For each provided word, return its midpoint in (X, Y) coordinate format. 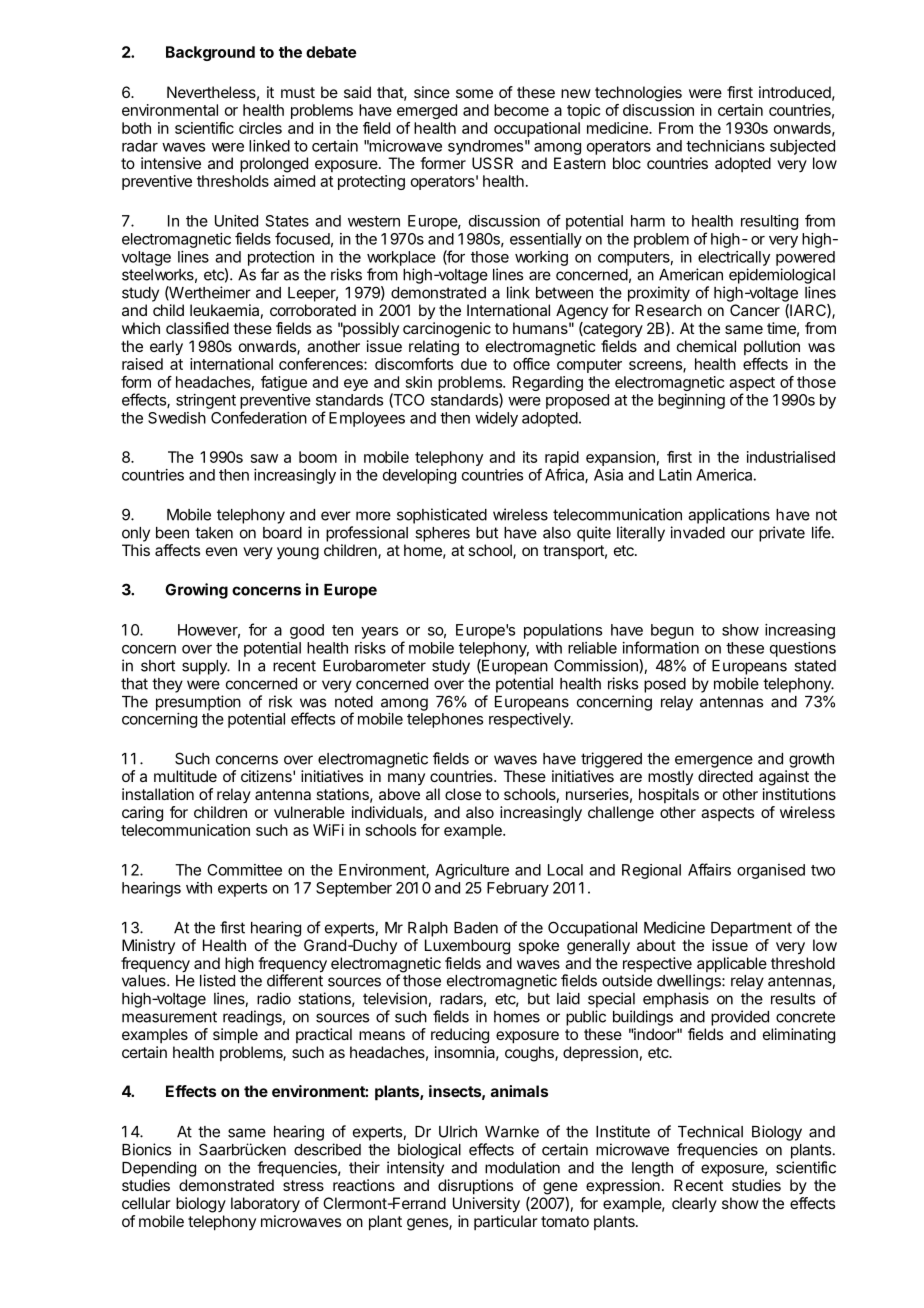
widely (496, 419)
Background (210, 53)
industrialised (791, 457)
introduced (795, 92)
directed (725, 776)
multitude (185, 776)
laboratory (265, 1205)
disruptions (475, 1187)
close (463, 794)
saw (264, 458)
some (474, 93)
